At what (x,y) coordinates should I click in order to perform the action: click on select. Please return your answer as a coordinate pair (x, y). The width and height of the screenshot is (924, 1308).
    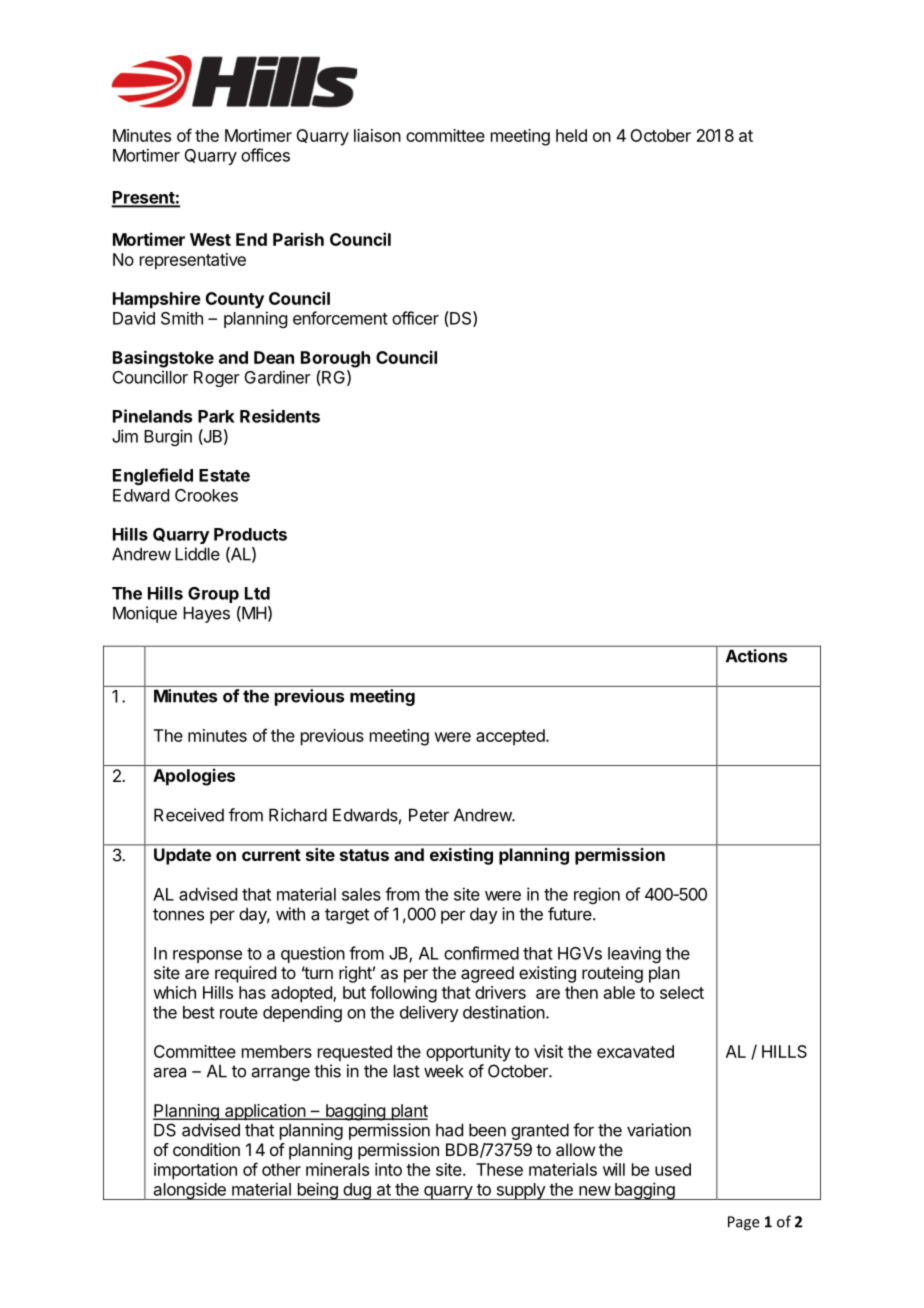
    Looking at the image, I should click on (682, 992).
